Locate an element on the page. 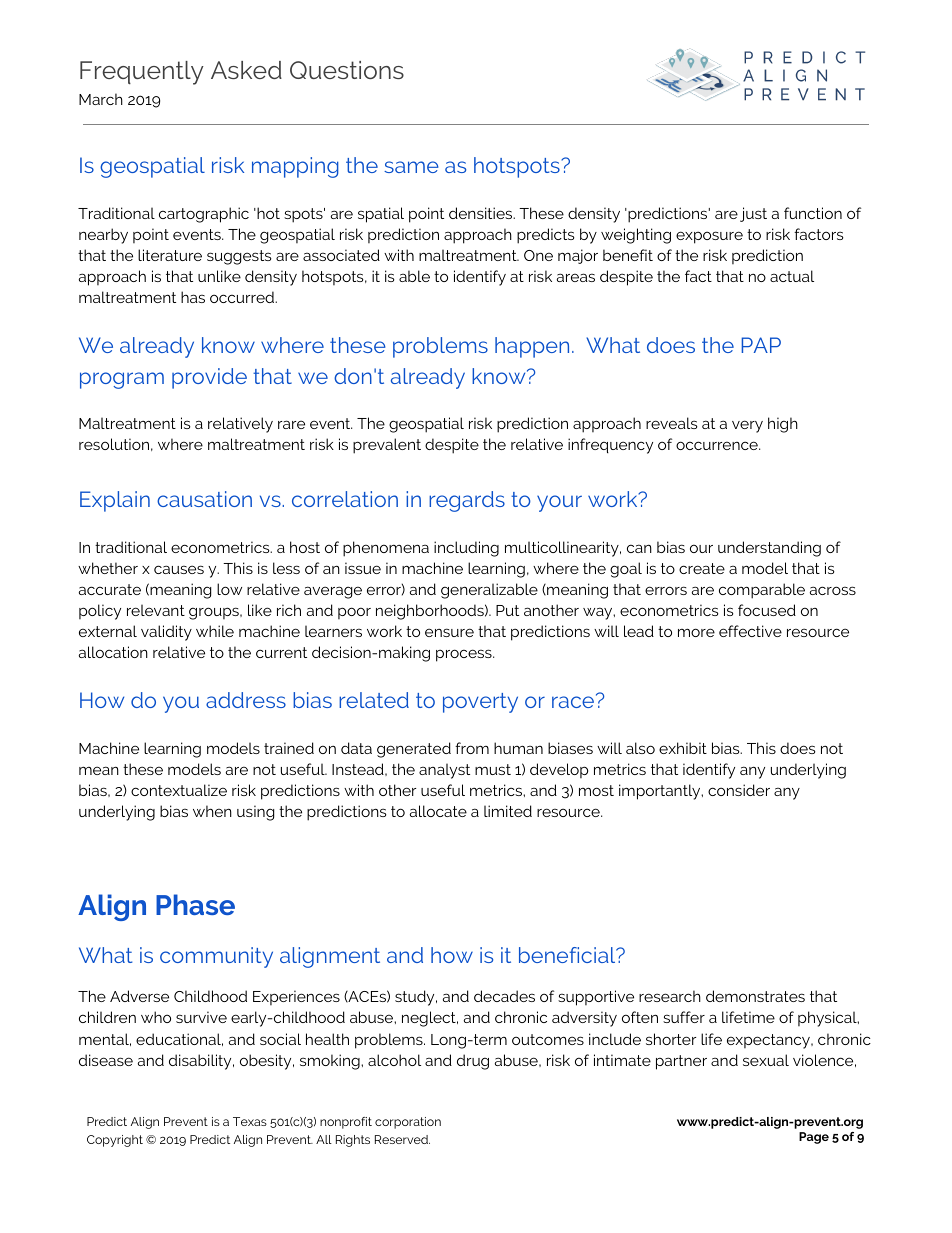 The height and width of the page is (1233, 952). just is located at coordinates (753, 214).
